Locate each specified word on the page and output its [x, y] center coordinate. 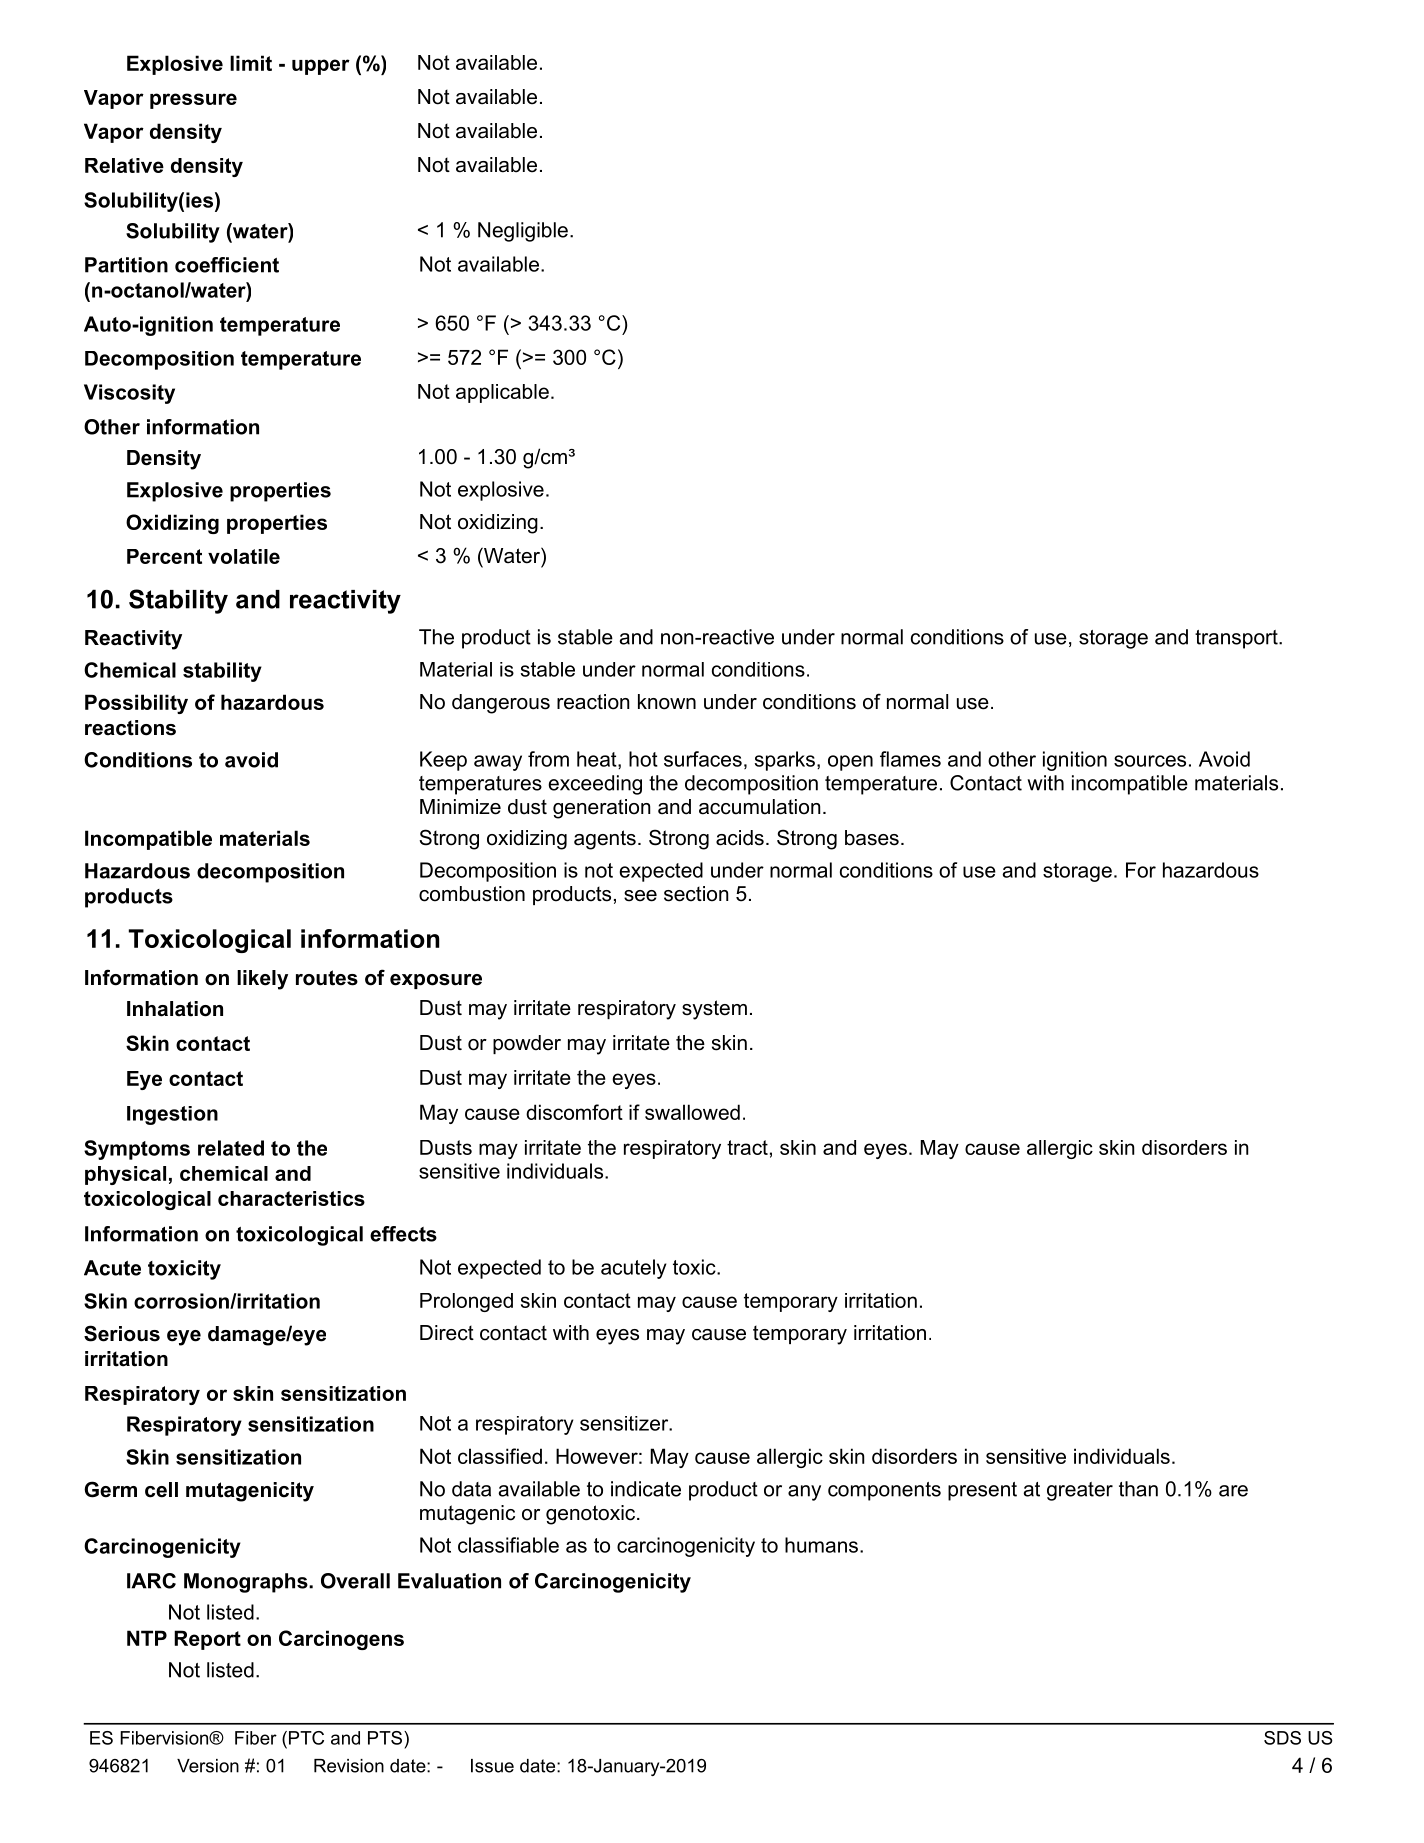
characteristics [291, 1198]
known [667, 702]
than [1138, 1489]
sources [1150, 761]
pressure [193, 101]
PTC [306, 1738]
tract [747, 1147]
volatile [244, 556]
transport [1237, 639]
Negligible [523, 232]
